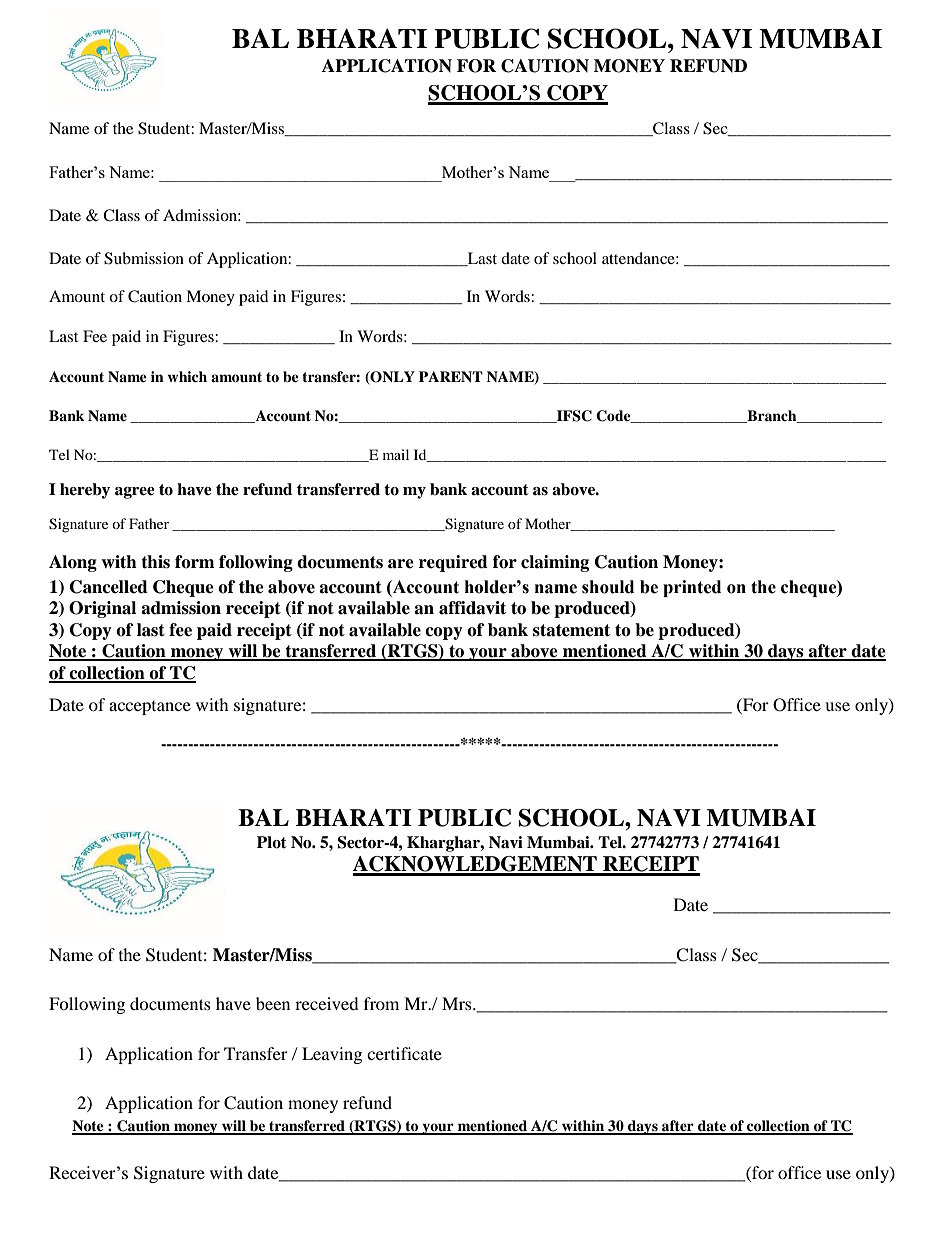  I want to click on been, so click(273, 1003).
